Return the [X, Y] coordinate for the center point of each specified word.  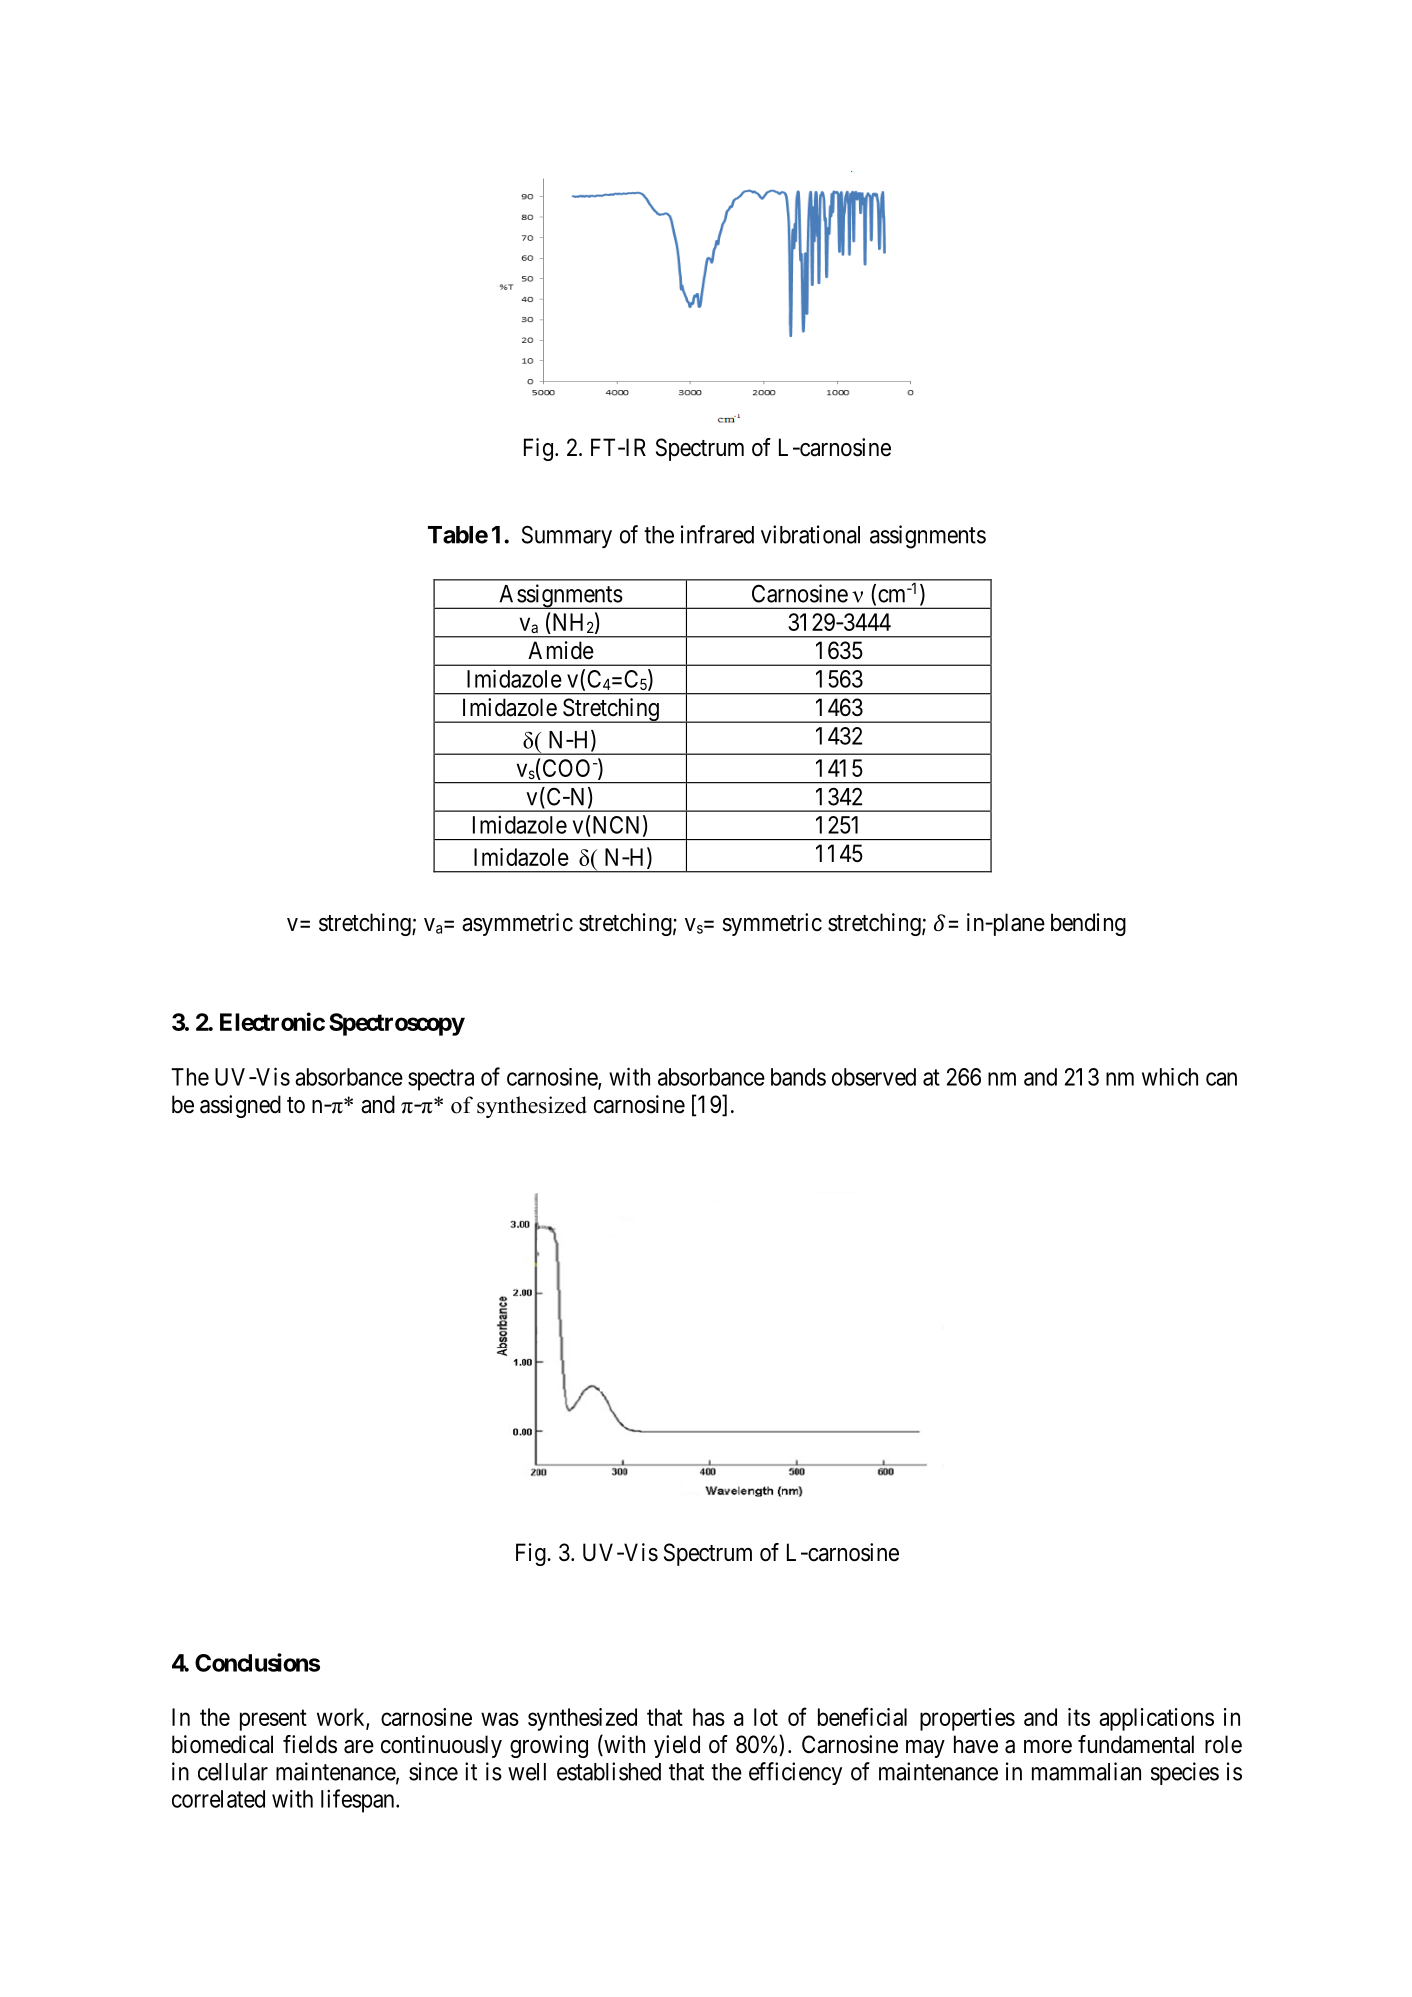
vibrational [810, 534]
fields [310, 1744]
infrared [717, 534]
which [1170, 1077]
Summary [567, 536]
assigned [240, 1106]
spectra [441, 1080]
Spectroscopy [397, 1024]
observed [874, 1077]
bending [1088, 924]
